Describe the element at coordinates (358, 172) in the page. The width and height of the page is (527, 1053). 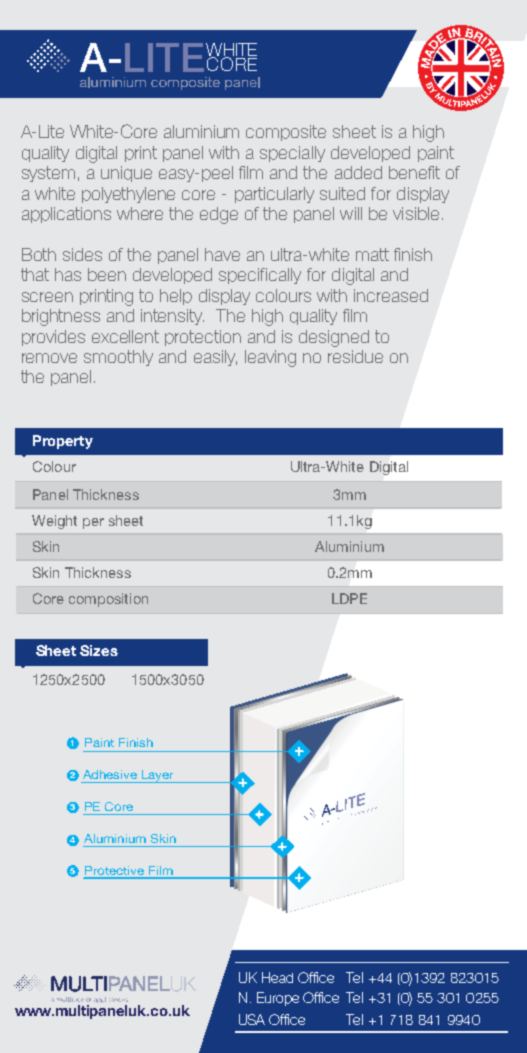
I see `added` at that location.
